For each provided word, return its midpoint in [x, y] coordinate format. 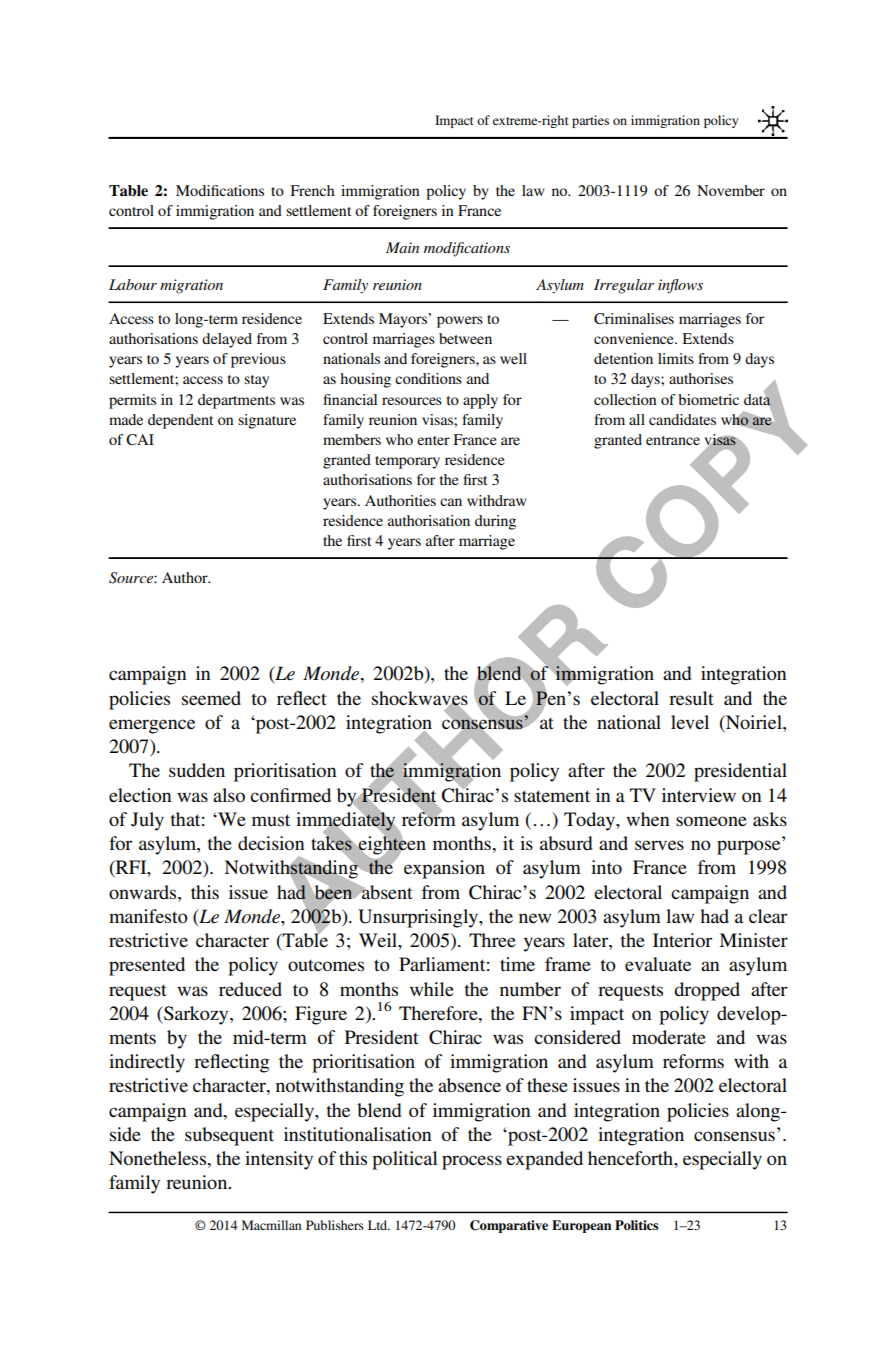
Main [402, 247]
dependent [180, 421]
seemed [211, 698]
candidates [682, 419]
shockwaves [420, 699]
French [312, 190]
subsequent [229, 1136]
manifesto [148, 916]
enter [433, 440]
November [731, 190]
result [691, 698]
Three [492, 940]
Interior [682, 940]
